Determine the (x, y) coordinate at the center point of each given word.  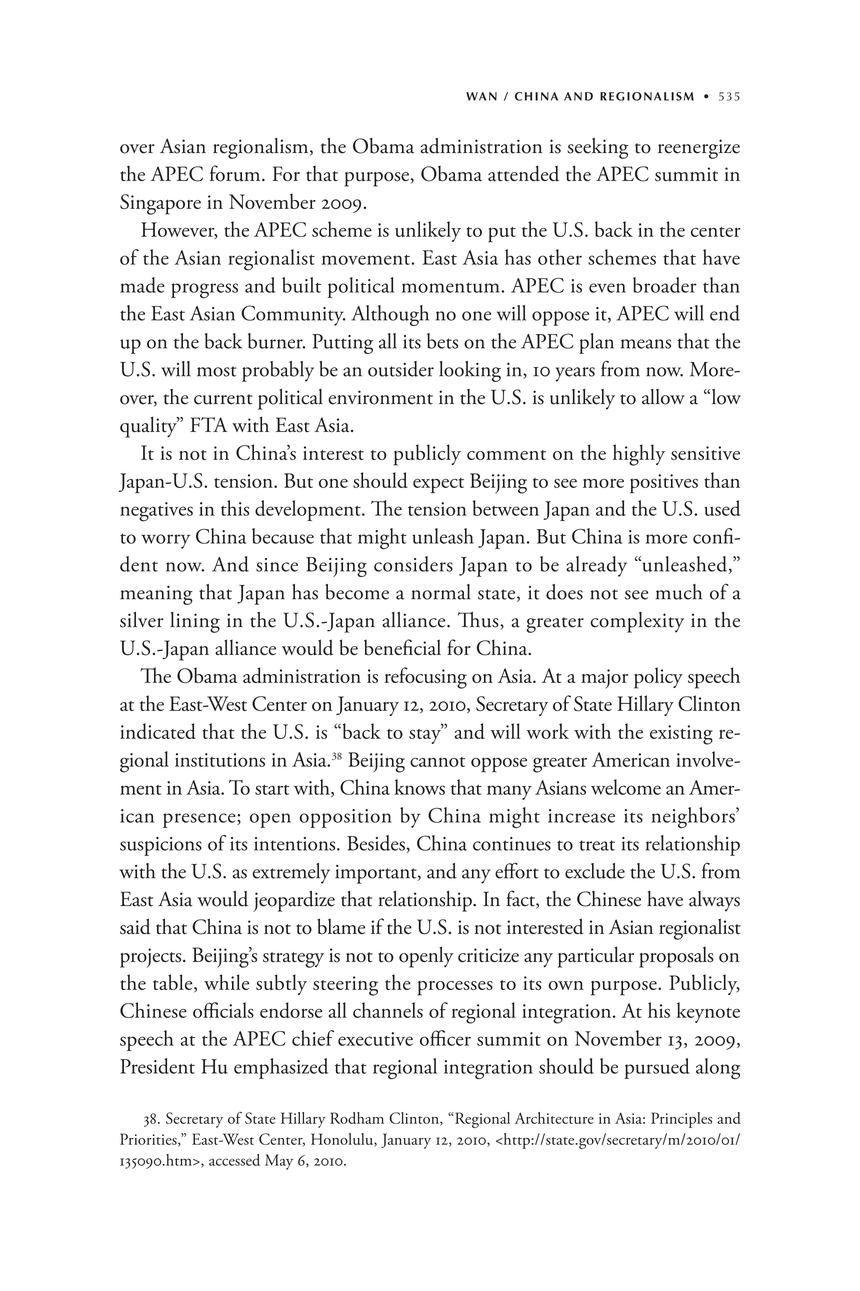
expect (438, 486)
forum (236, 173)
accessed (234, 1160)
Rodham (357, 1118)
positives (664, 484)
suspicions (161, 846)
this (235, 508)
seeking (598, 148)
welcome (626, 787)
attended (523, 173)
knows (419, 787)
